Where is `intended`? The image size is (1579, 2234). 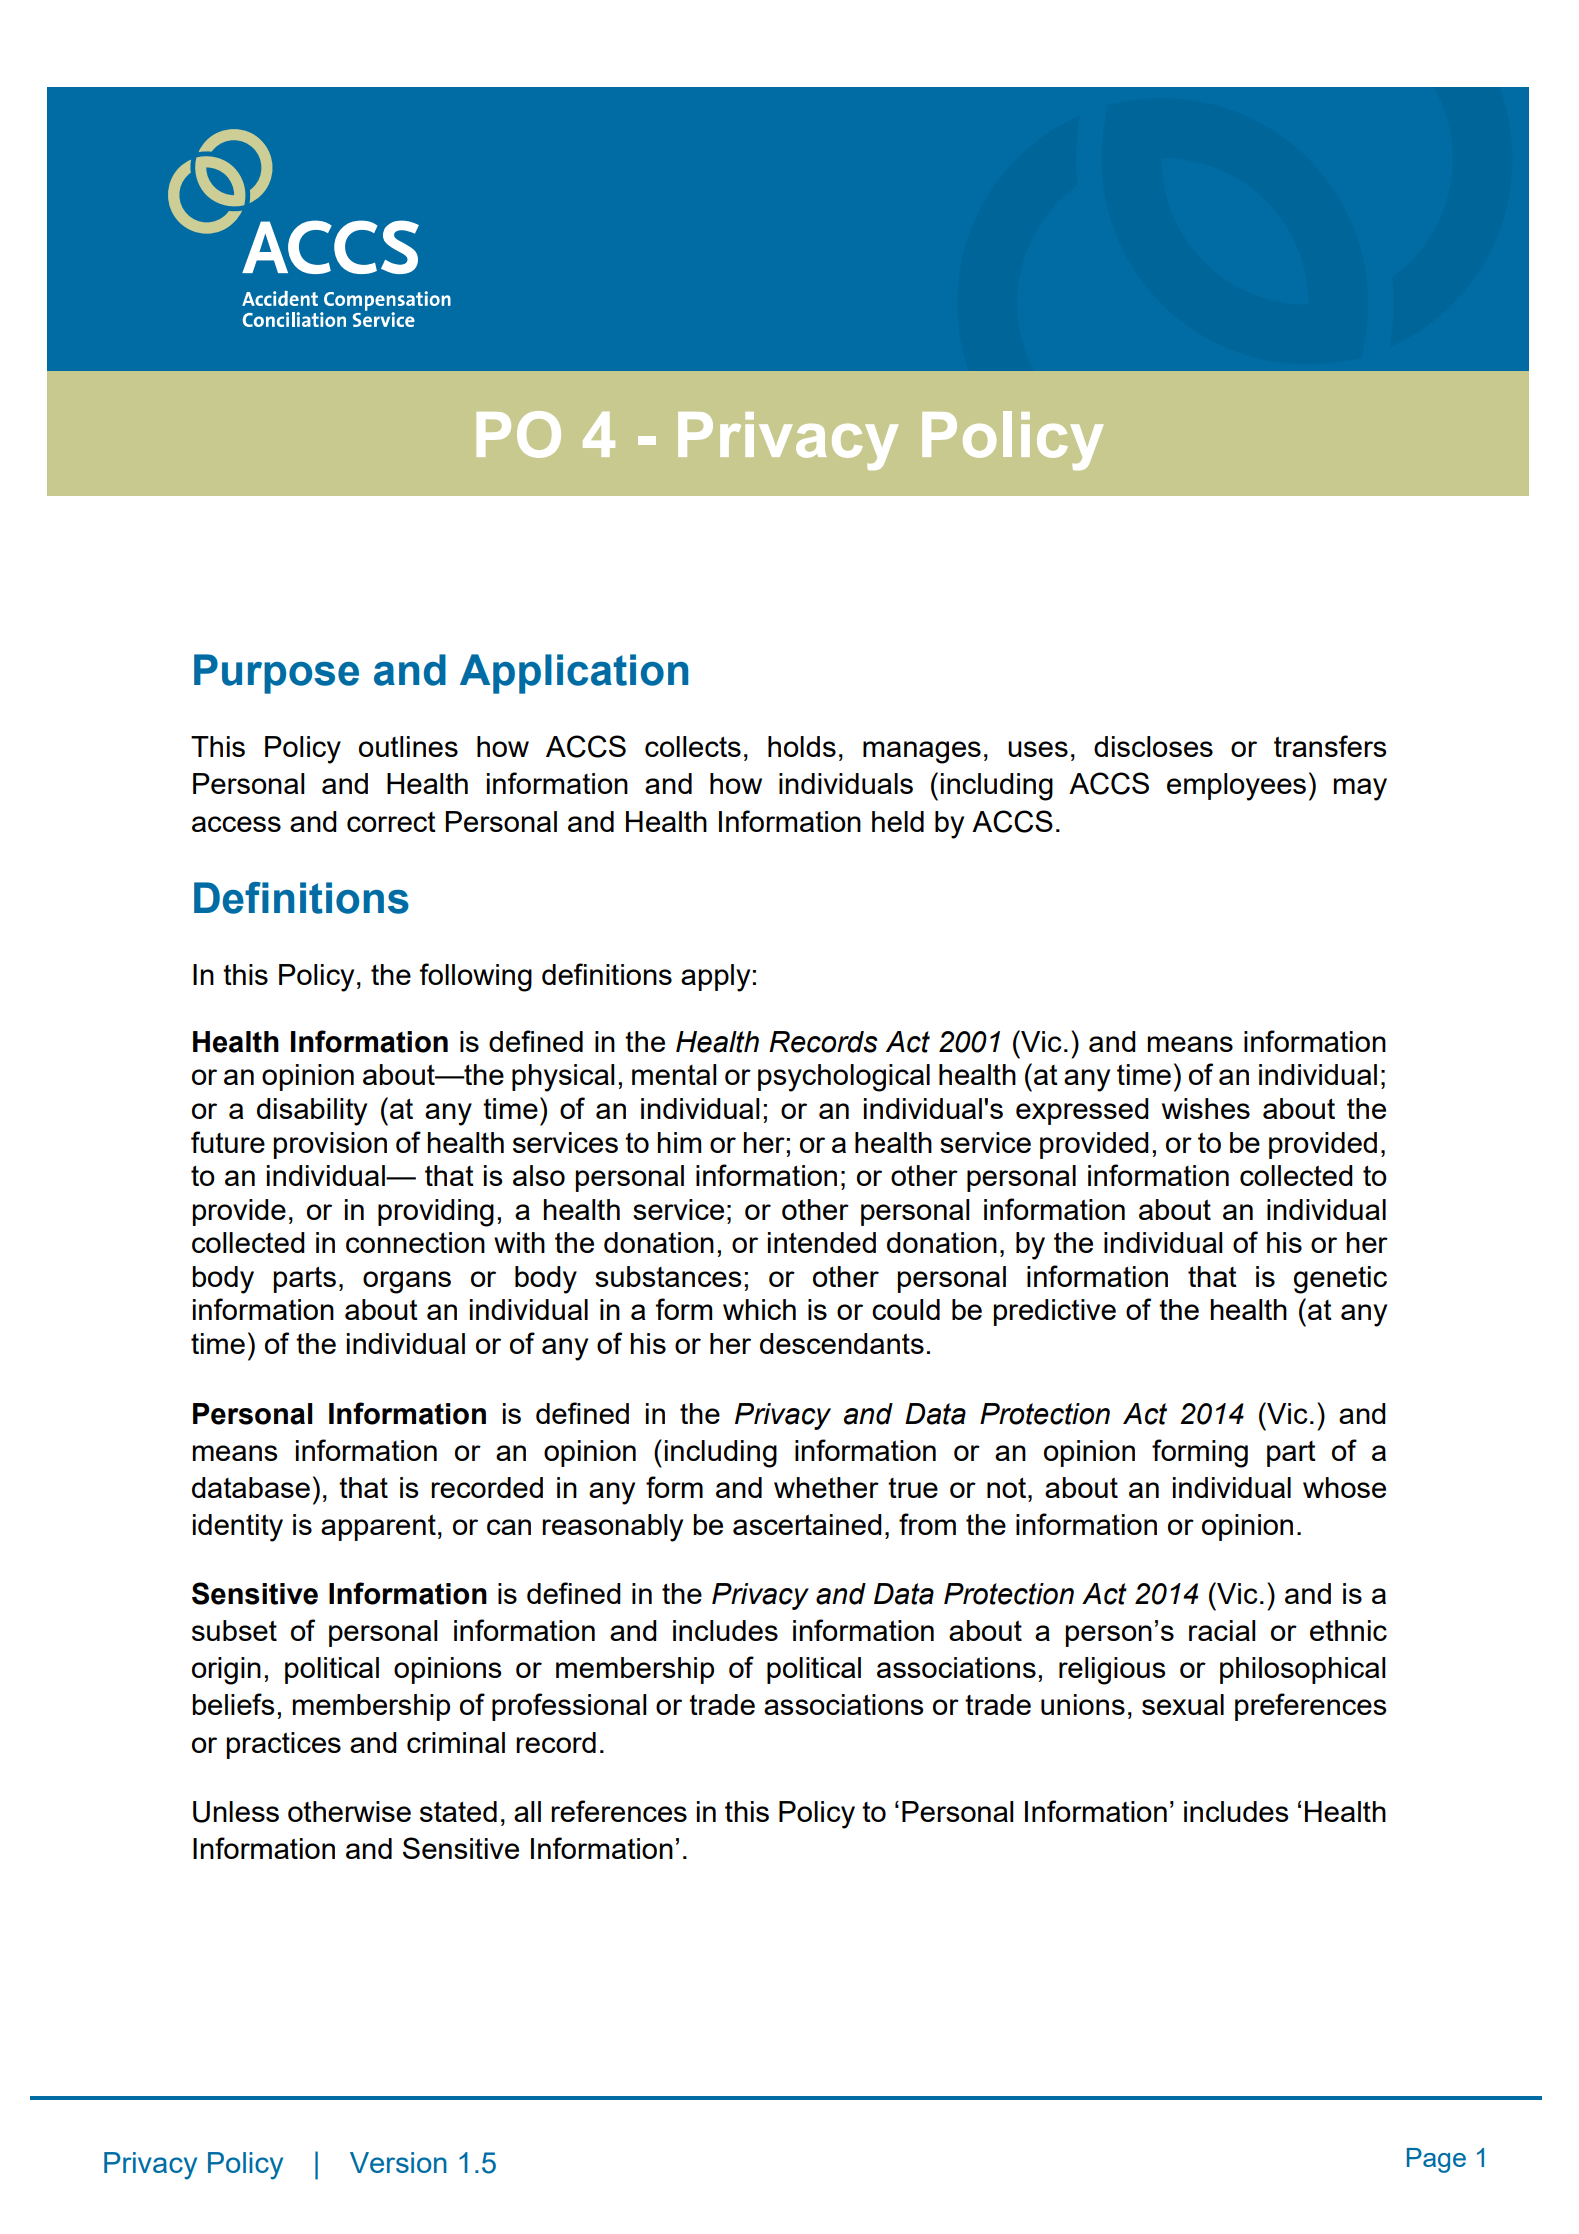 intended is located at coordinates (822, 1242).
